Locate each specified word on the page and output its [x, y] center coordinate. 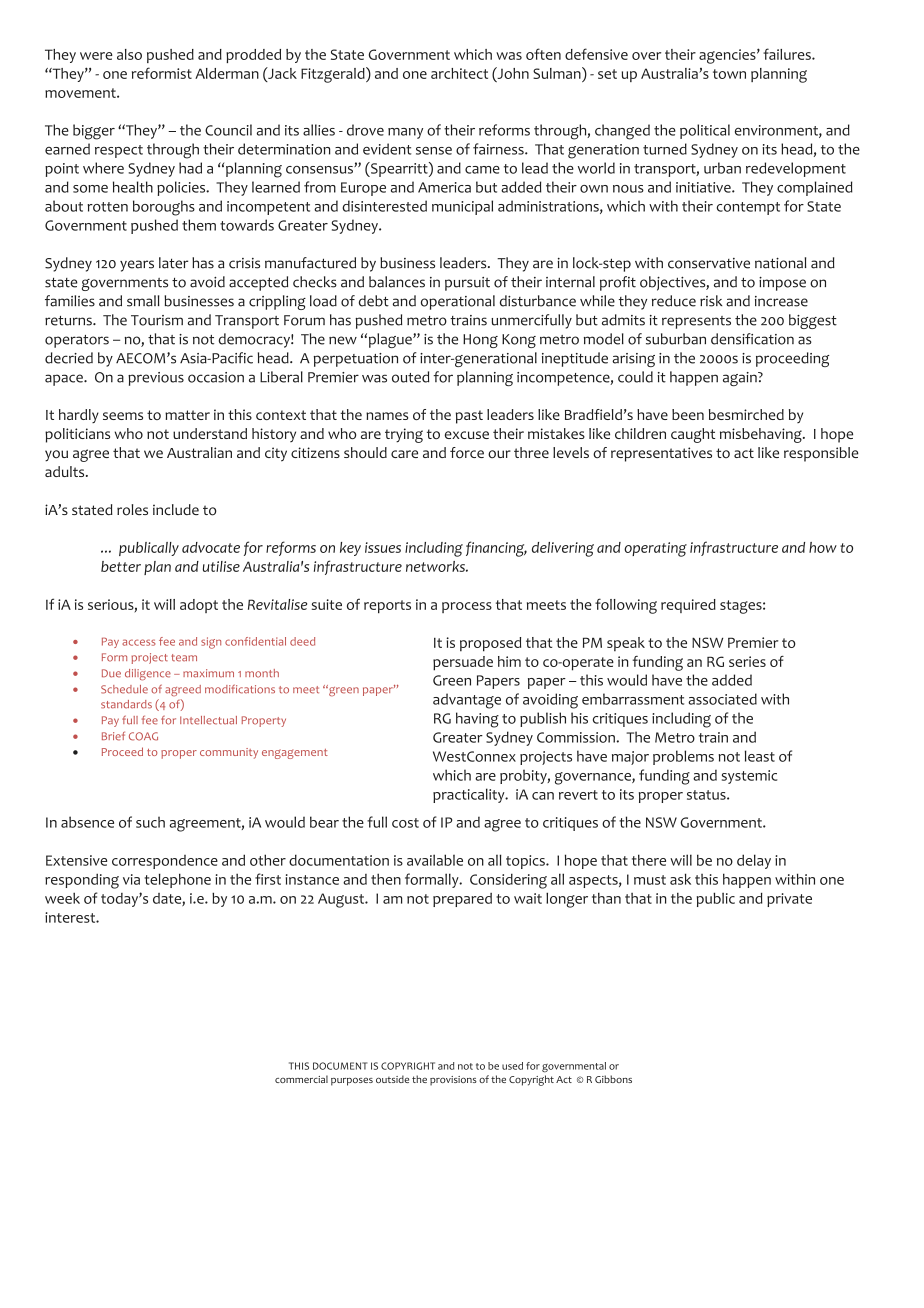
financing [496, 549]
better [121, 566]
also [129, 54]
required [688, 606]
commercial [301, 1079]
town [729, 74]
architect [459, 73]
